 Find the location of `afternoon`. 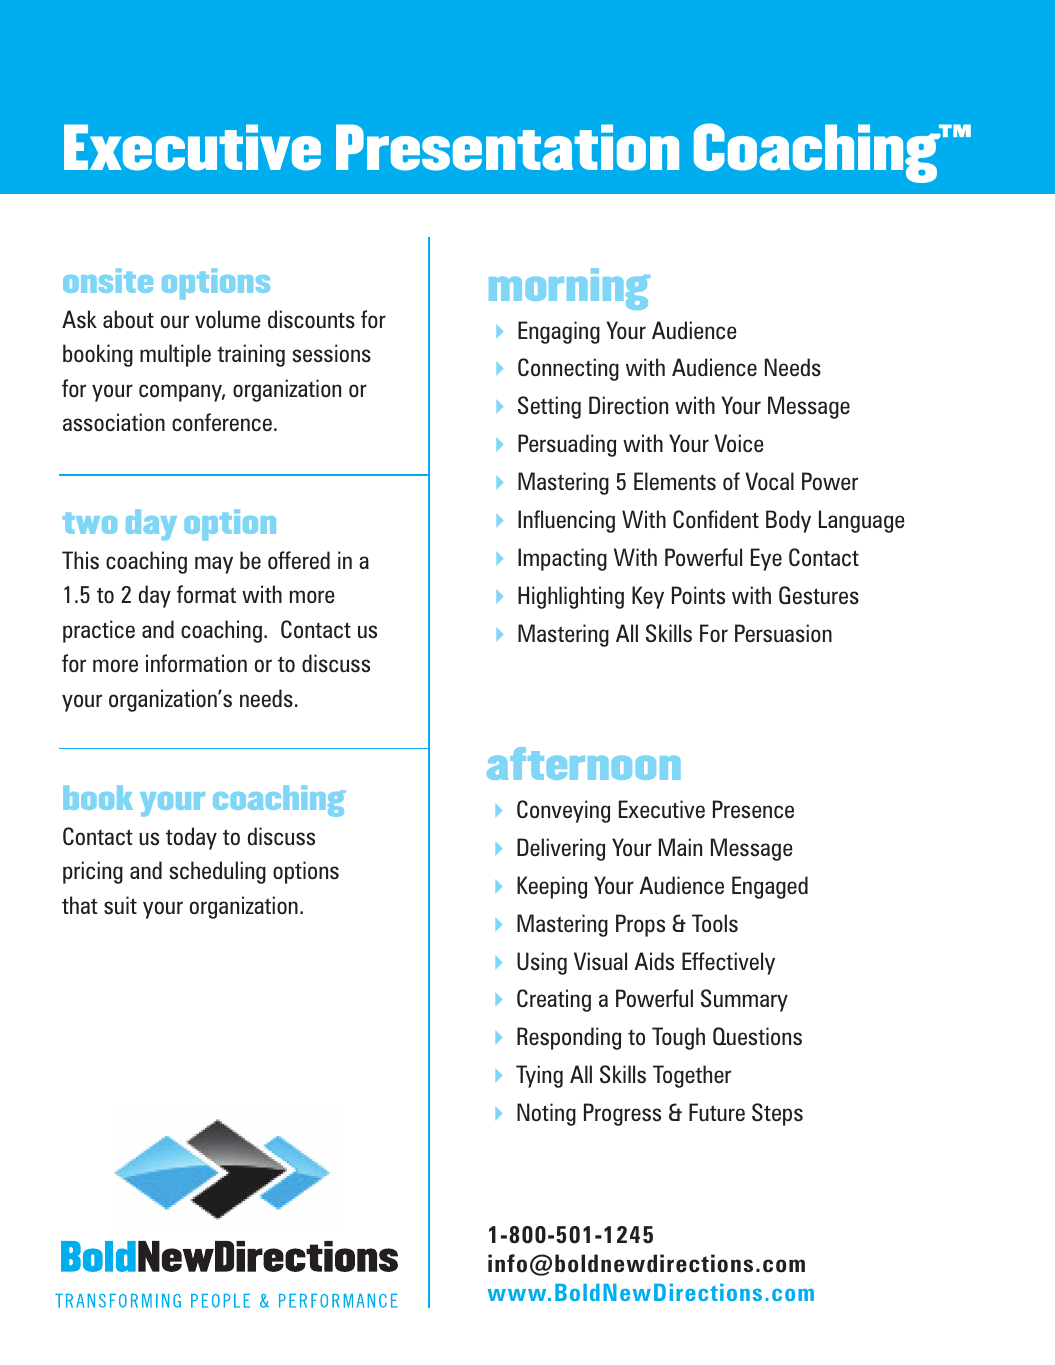

afternoon is located at coordinates (583, 763).
